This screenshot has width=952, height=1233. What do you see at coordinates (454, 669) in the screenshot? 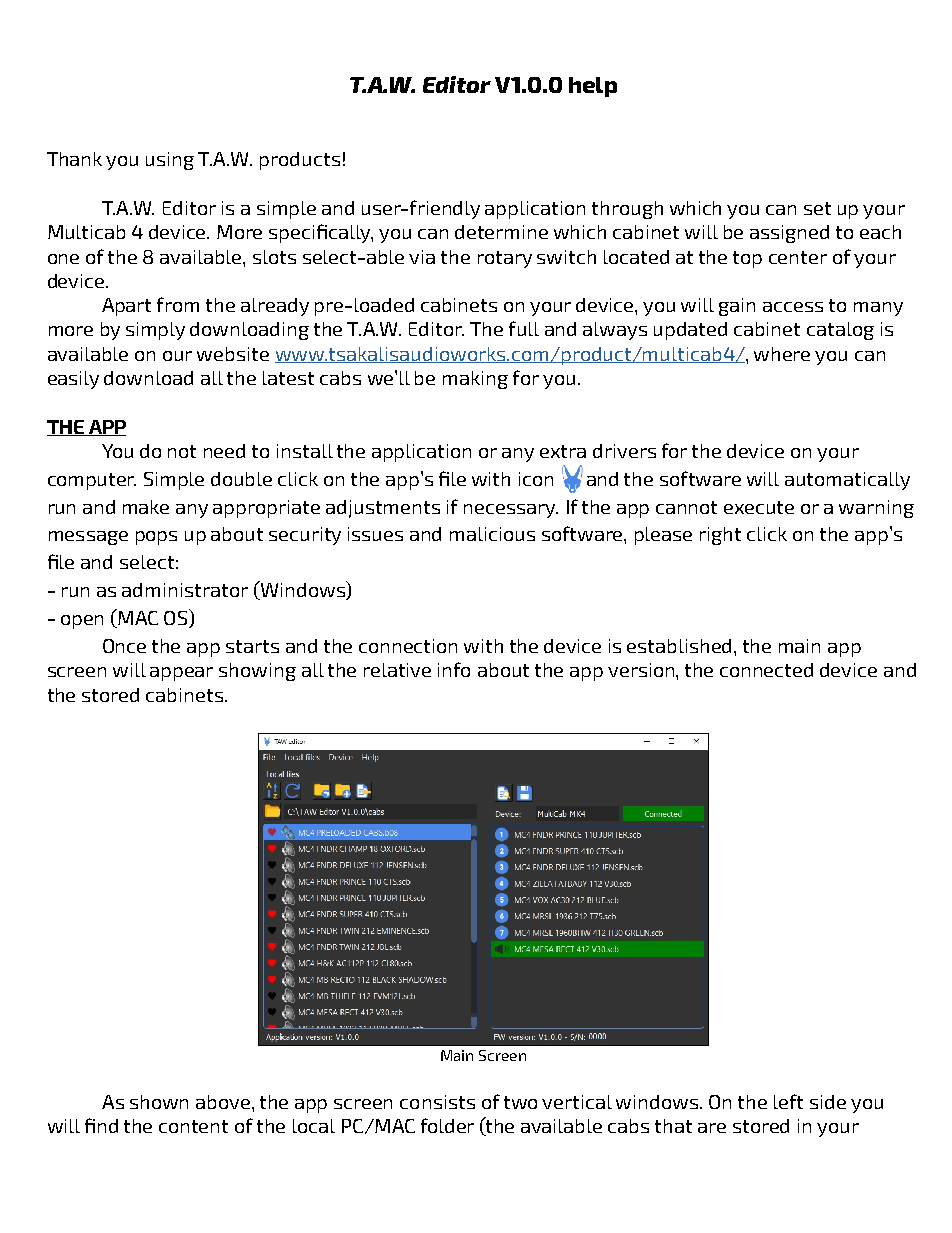
I see `info` at bounding box center [454, 669].
